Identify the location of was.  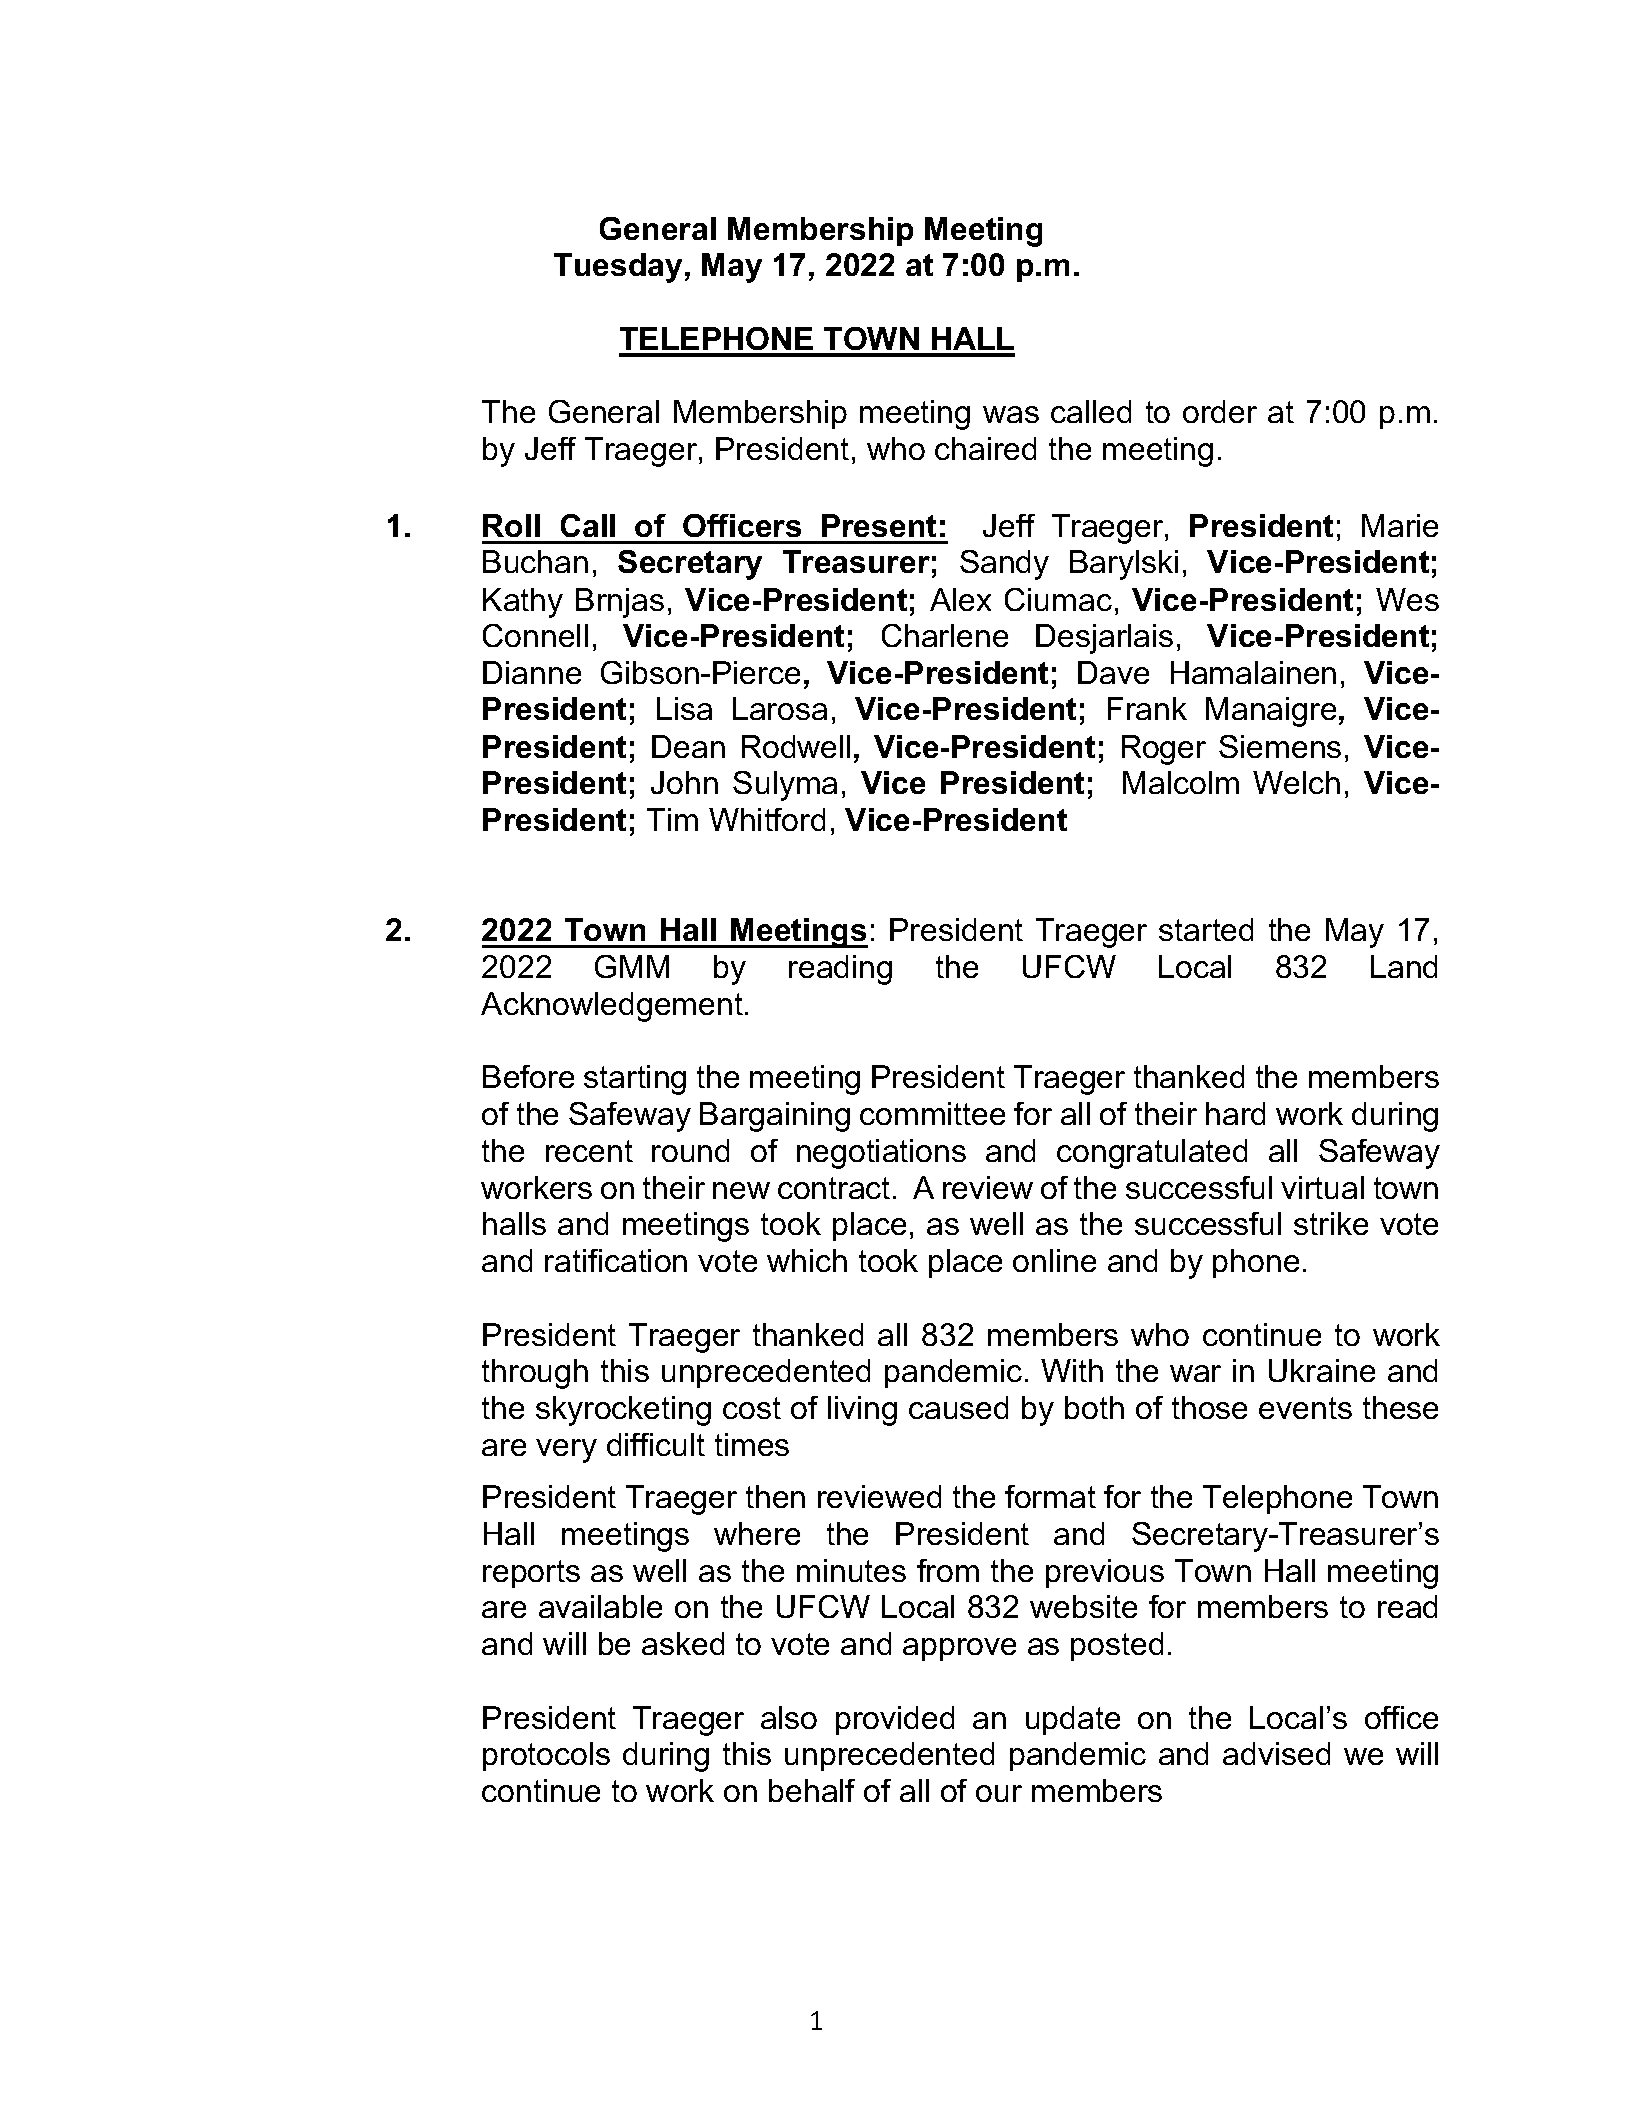
(1011, 414).
